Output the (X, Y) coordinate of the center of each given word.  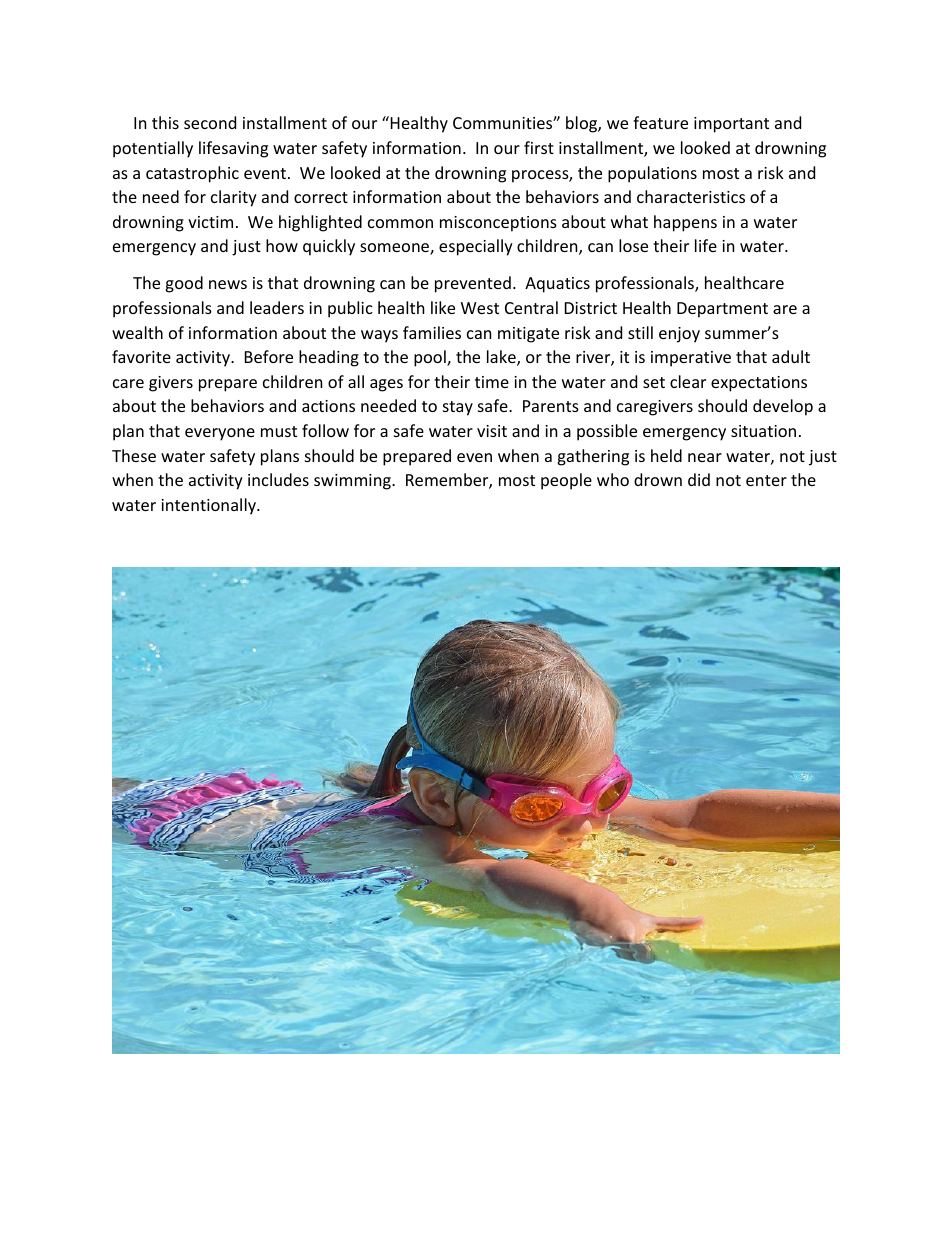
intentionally (209, 506)
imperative (691, 359)
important (731, 125)
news (228, 284)
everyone (220, 434)
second (210, 122)
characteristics (691, 196)
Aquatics (557, 285)
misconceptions (498, 224)
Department (722, 310)
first (539, 147)
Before (269, 356)
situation (763, 431)
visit (492, 431)
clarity (234, 198)
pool (431, 358)
